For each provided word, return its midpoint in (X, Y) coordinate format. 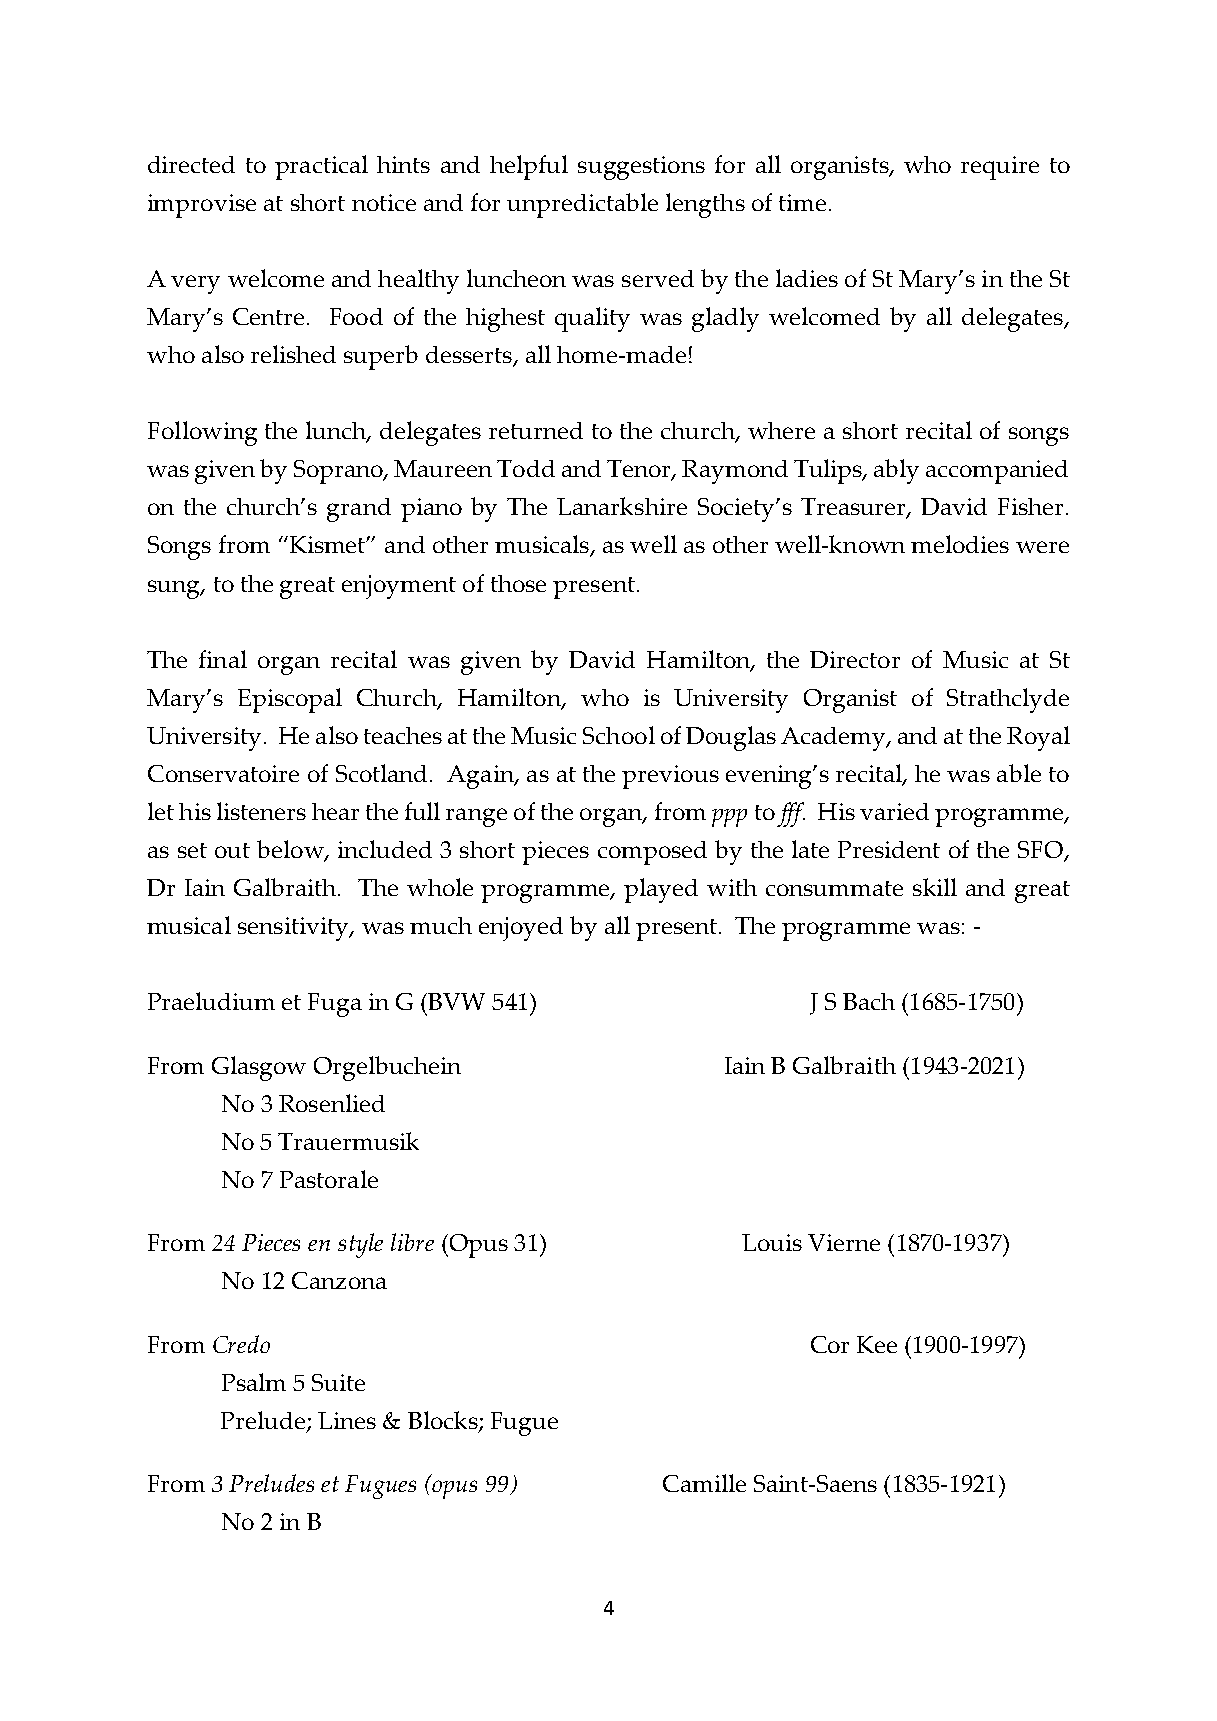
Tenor (640, 470)
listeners (261, 811)
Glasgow (259, 1068)
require (1000, 168)
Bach (869, 1001)
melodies (960, 544)
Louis (772, 1242)
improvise (202, 206)
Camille (704, 1483)
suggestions (641, 168)
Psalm (254, 1382)
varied (894, 811)
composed (652, 853)
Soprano (339, 472)
